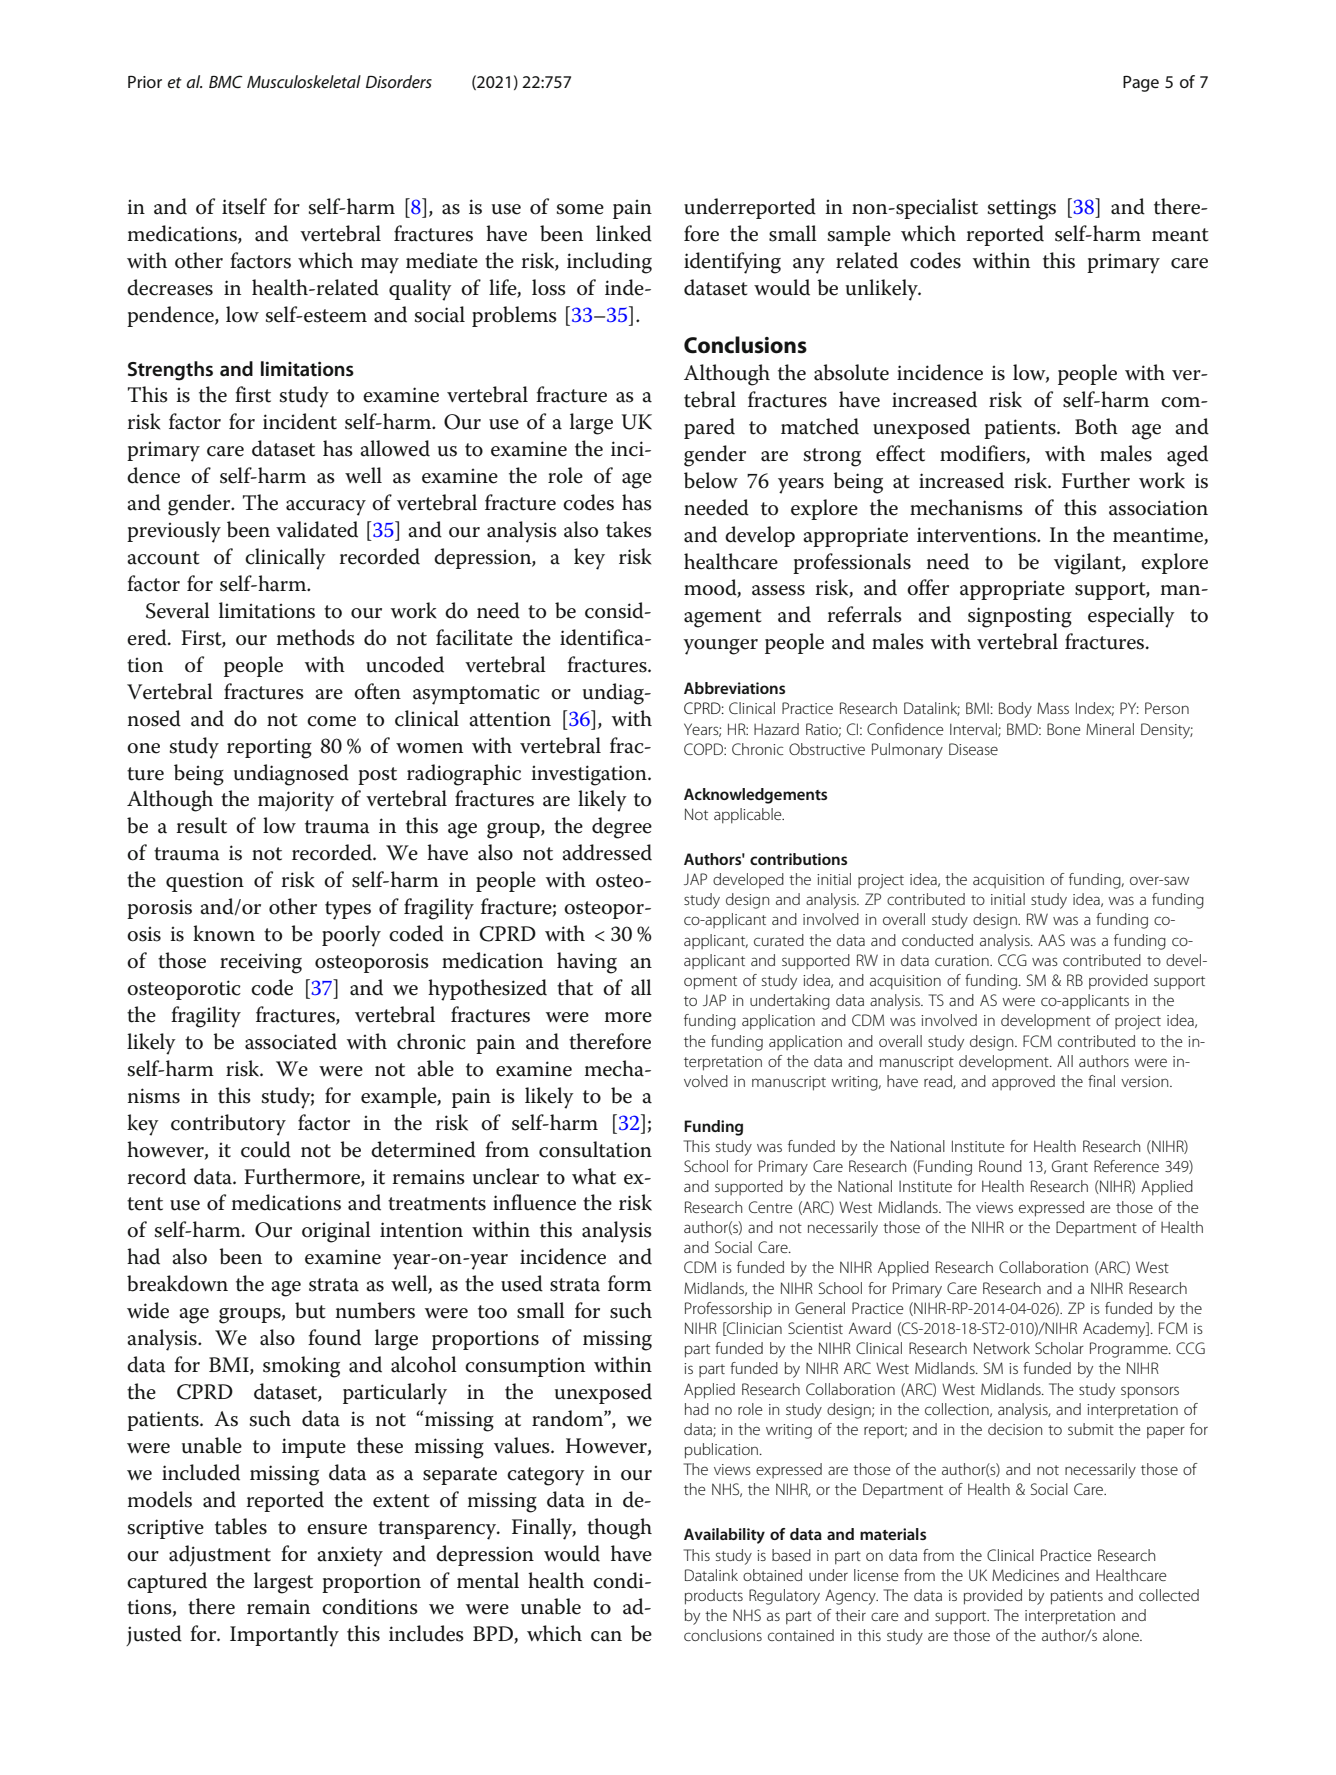 This image has height=1775, width=1336. Describe the element at coordinates (1070, 1166) in the image. I see `Grant` at that location.
